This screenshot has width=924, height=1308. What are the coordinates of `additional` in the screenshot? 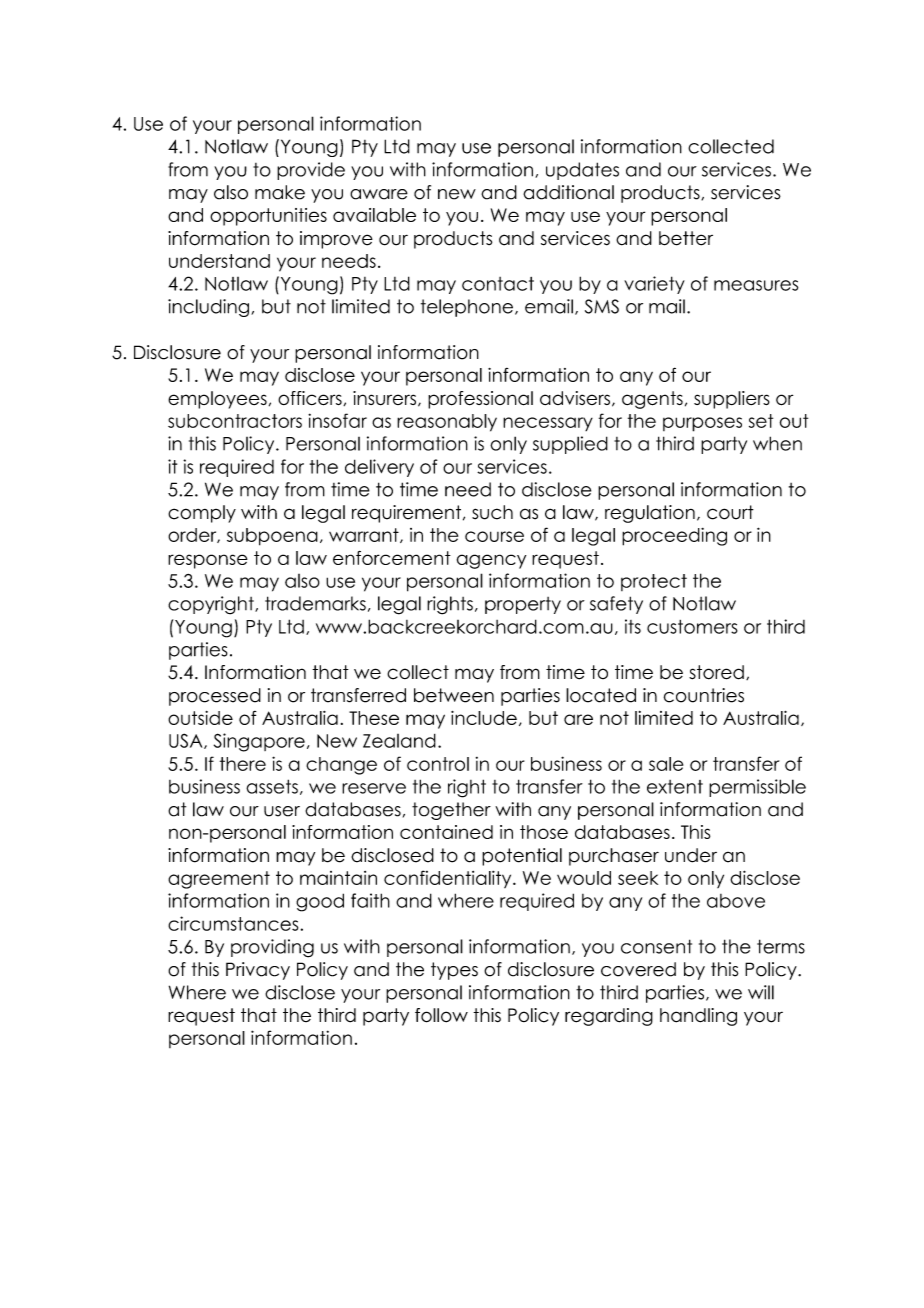 It's located at (568, 192).
